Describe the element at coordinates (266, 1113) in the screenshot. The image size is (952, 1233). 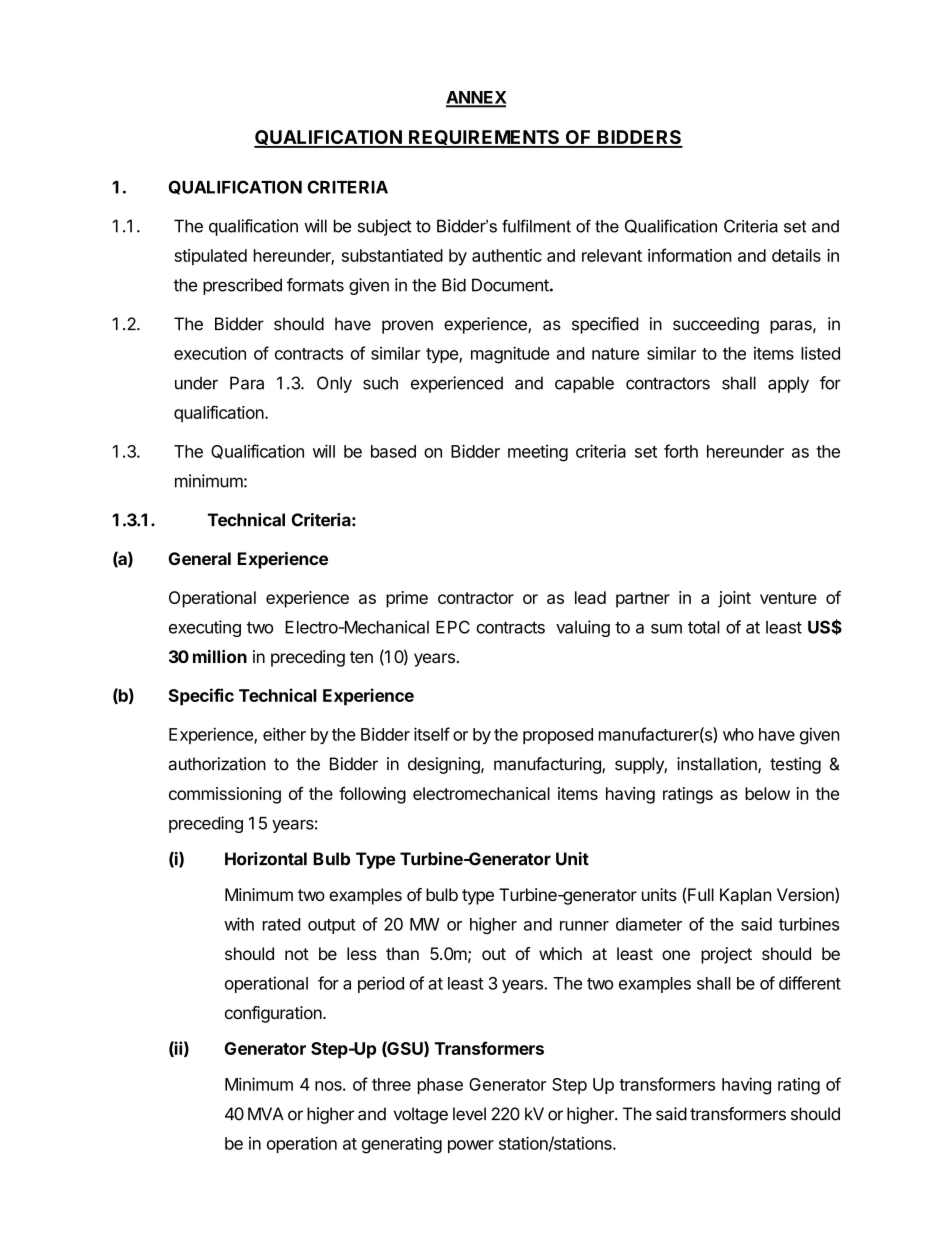
I see `MVA` at that location.
